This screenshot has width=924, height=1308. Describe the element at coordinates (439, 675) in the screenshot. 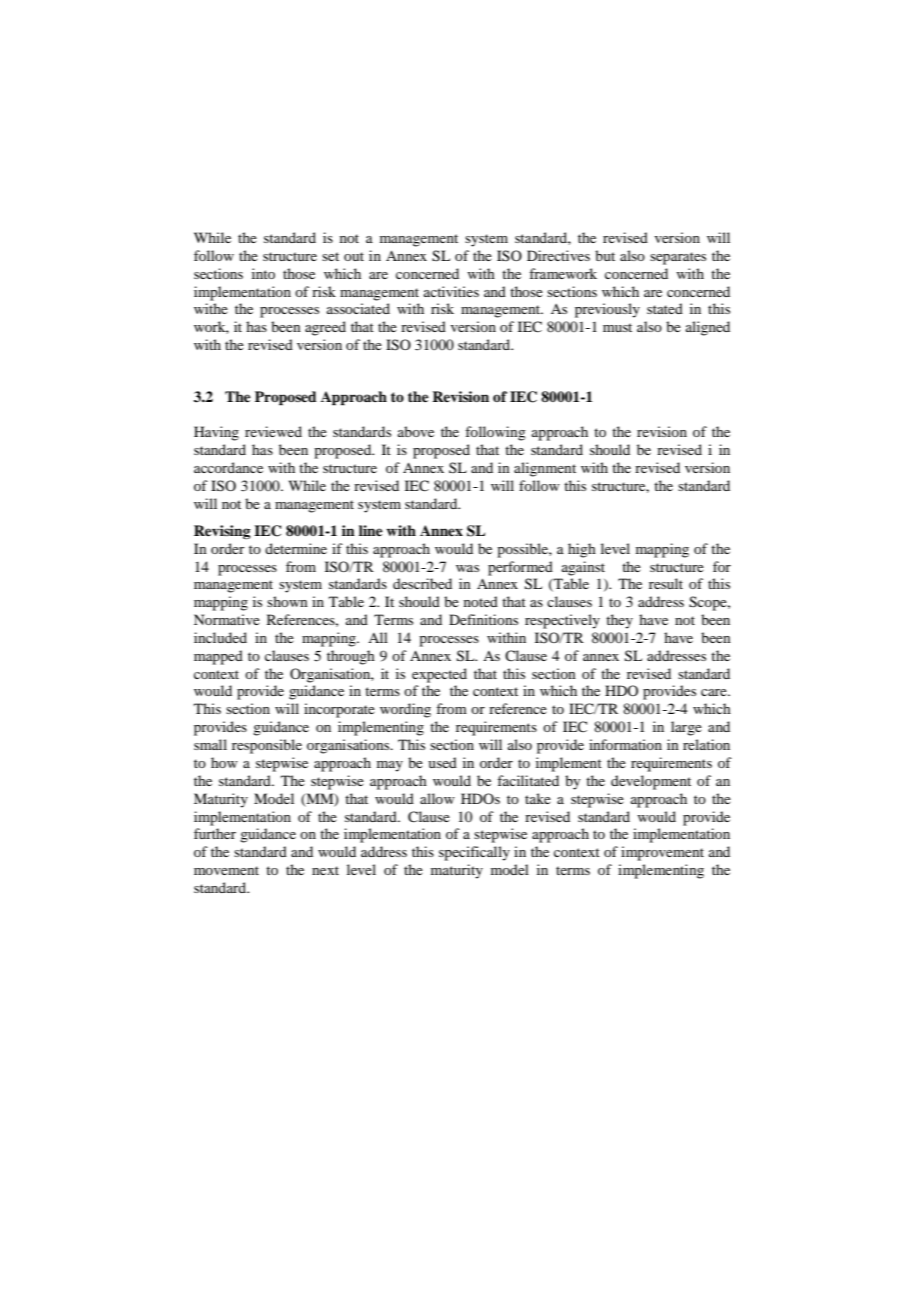

I see `expected` at that location.
